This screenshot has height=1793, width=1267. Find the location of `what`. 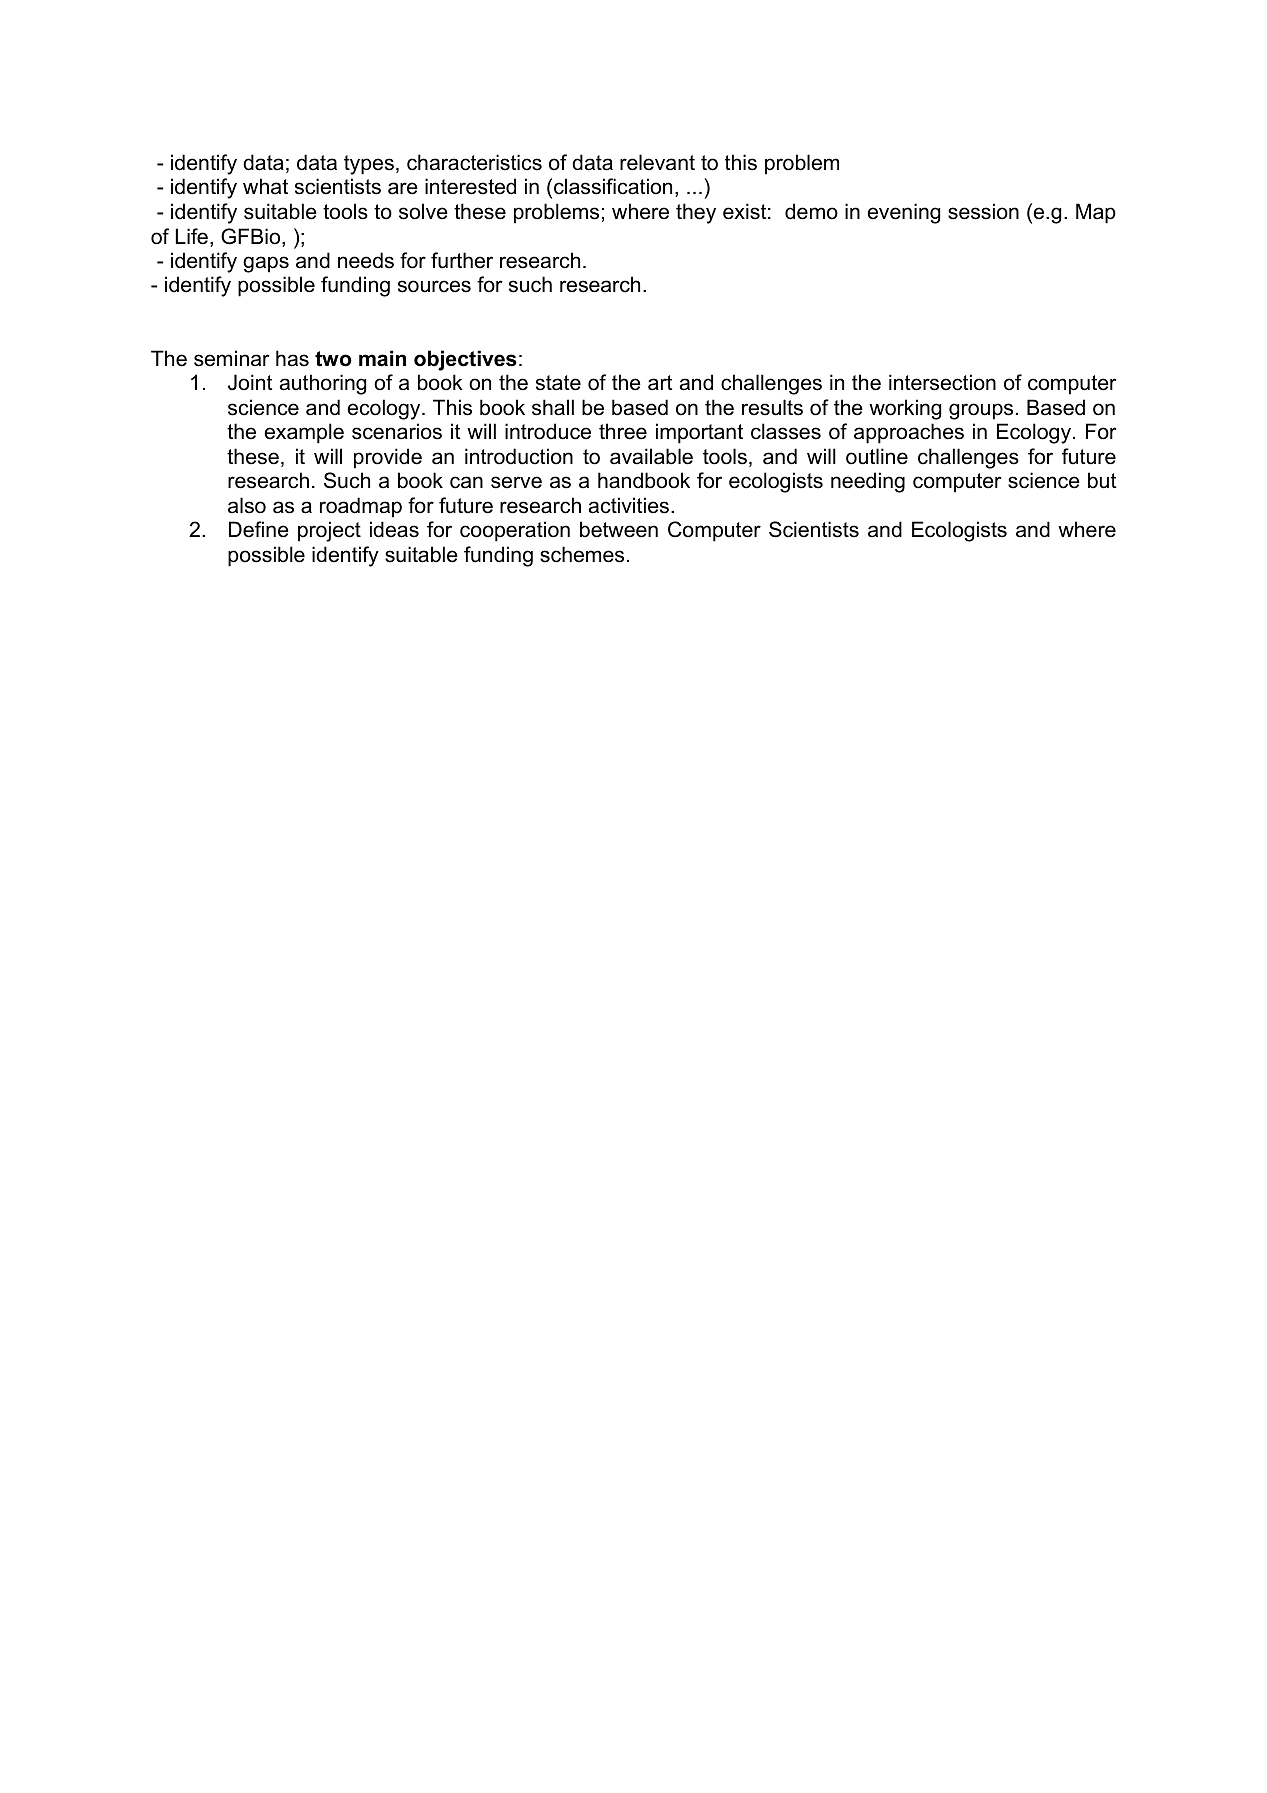

what is located at coordinates (265, 186).
